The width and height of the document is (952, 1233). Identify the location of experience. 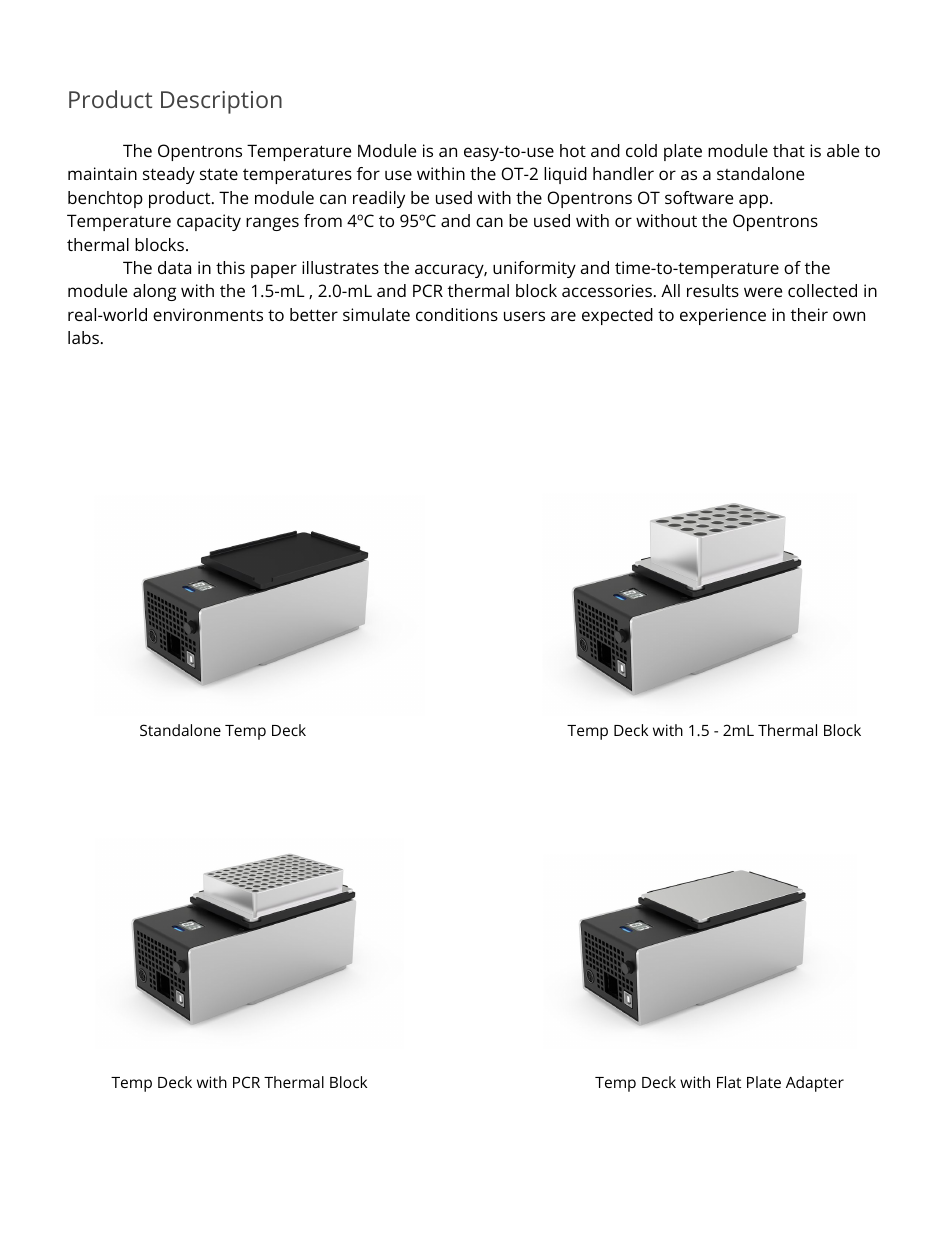
(723, 316).
